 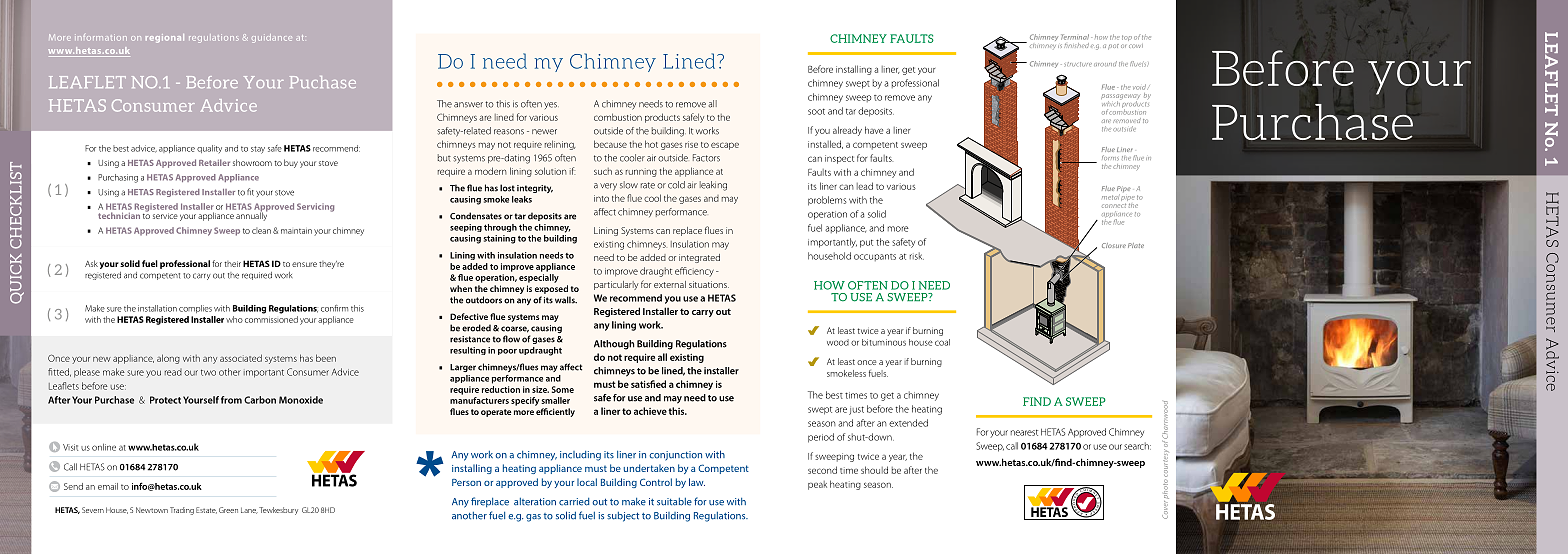 What do you see at coordinates (165, 38) in the screenshot?
I see `regional` at bounding box center [165, 38].
